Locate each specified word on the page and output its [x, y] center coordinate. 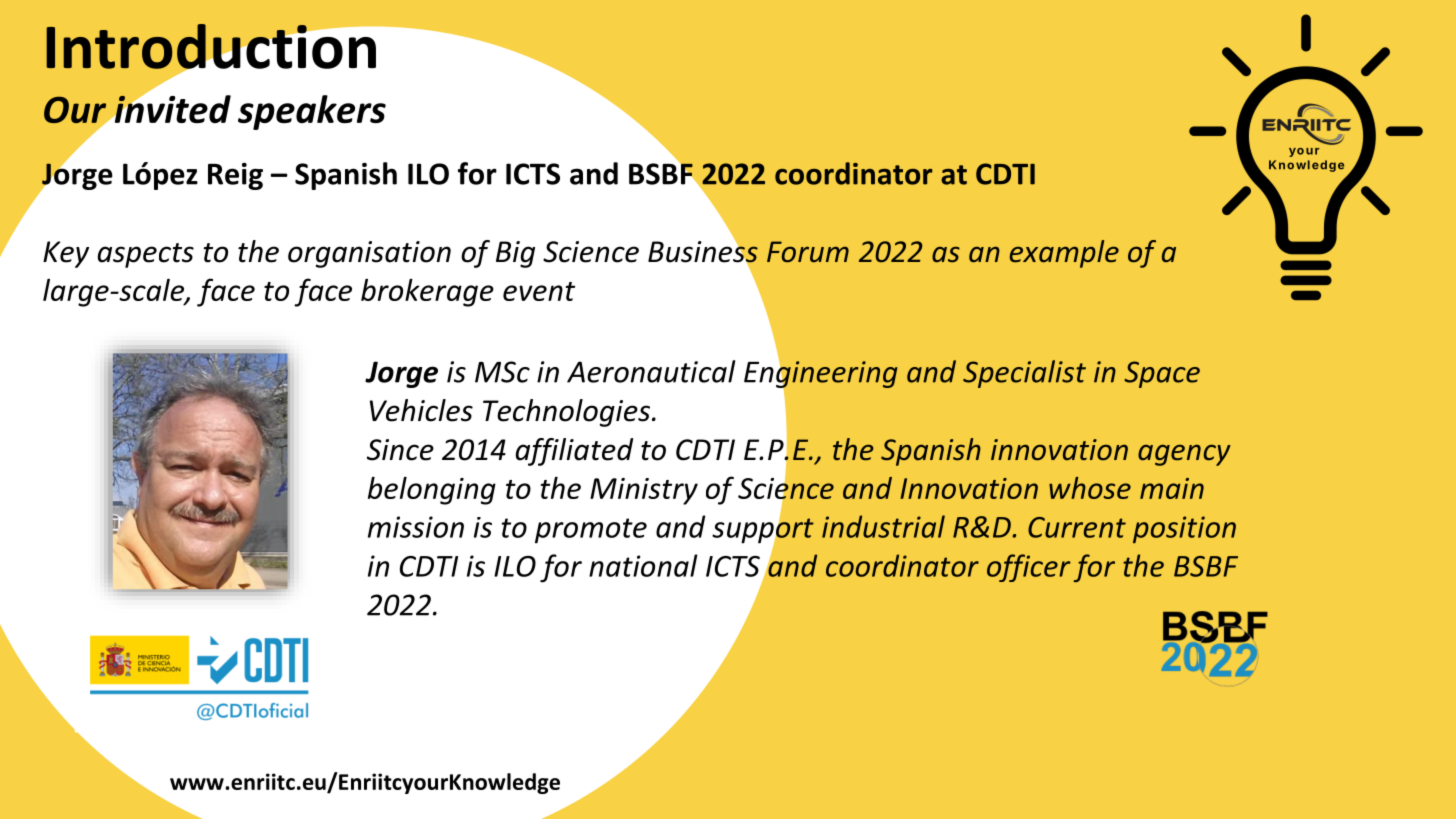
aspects [146, 255]
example [1064, 254]
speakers [312, 112]
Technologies [566, 413]
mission [416, 527]
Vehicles [421, 410]
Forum [808, 252]
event [539, 291]
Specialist [1024, 374]
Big [515, 254]
